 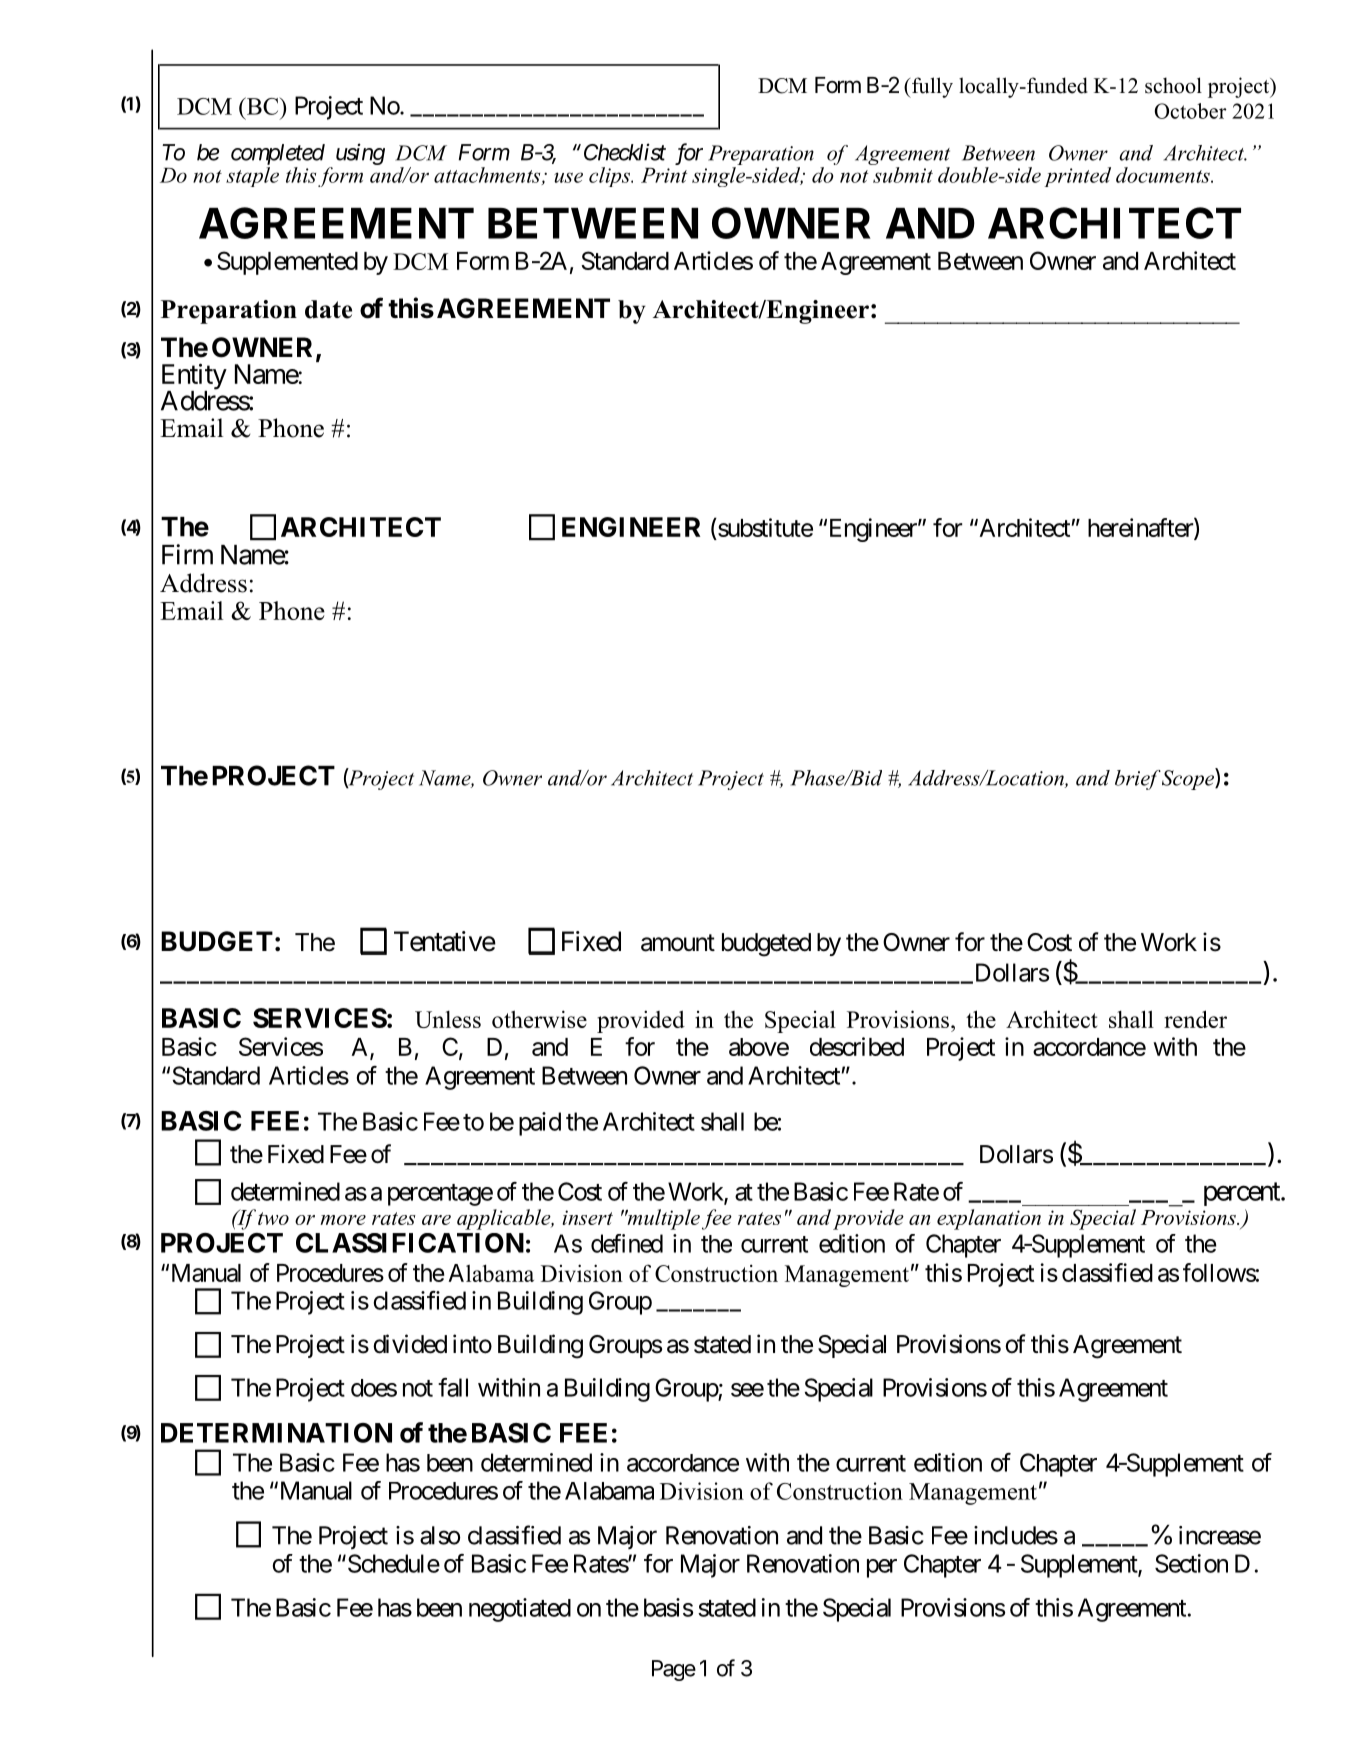 I want to click on render, so click(x=1195, y=1019).
